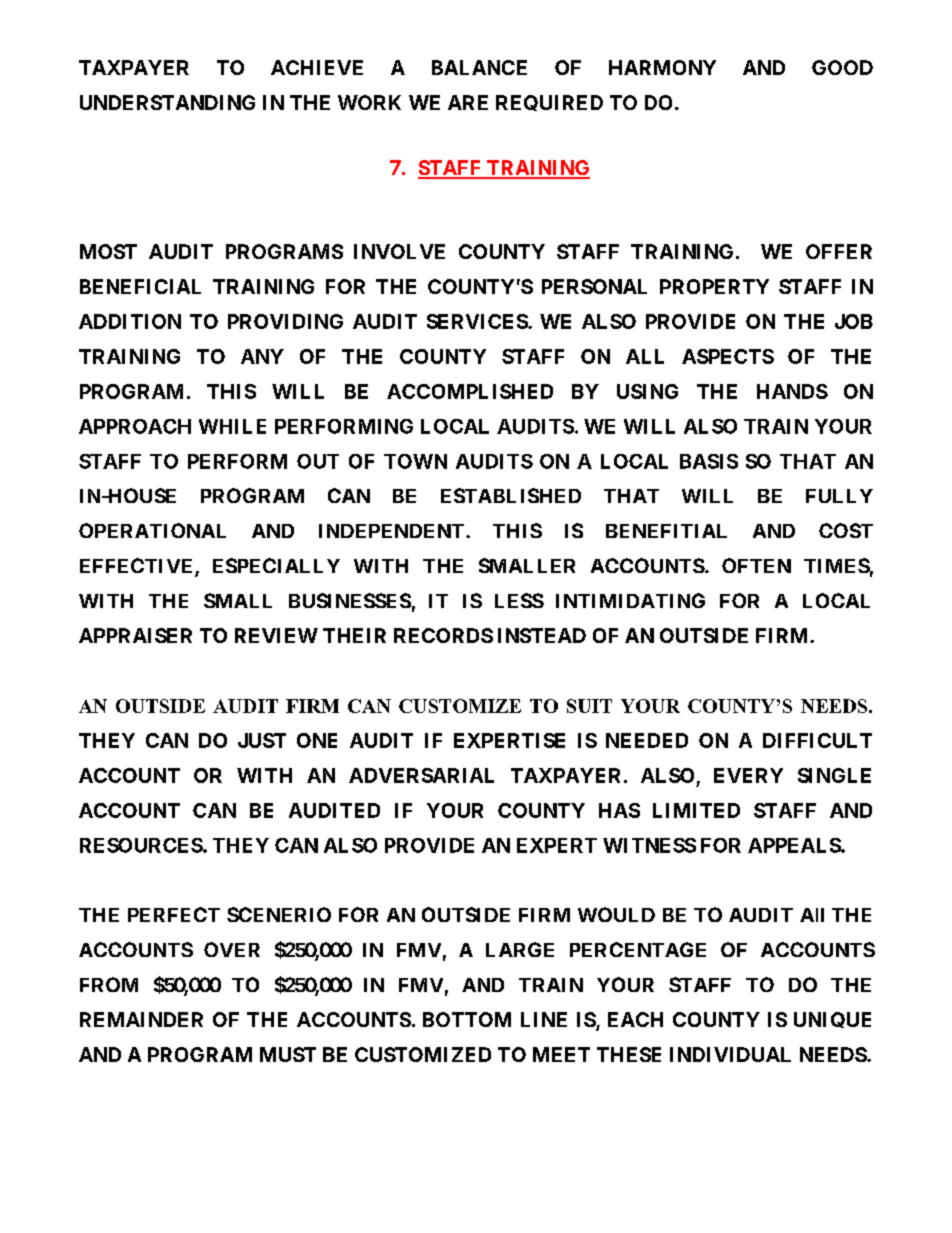  Describe the element at coordinates (842, 67) in the document. I see `GOOD` at that location.
